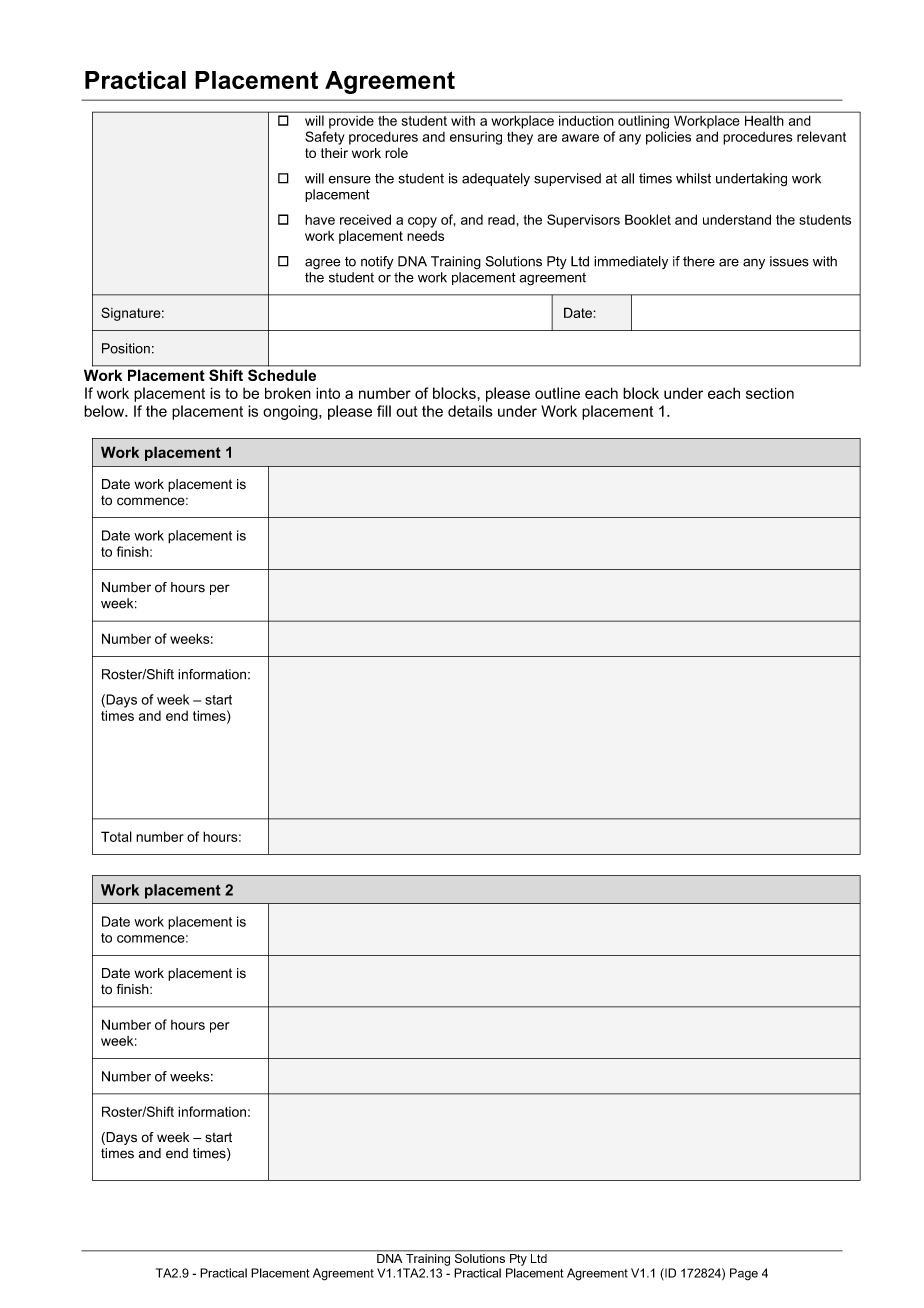  Describe the element at coordinates (325, 138) in the image. I see `Safety` at that location.
